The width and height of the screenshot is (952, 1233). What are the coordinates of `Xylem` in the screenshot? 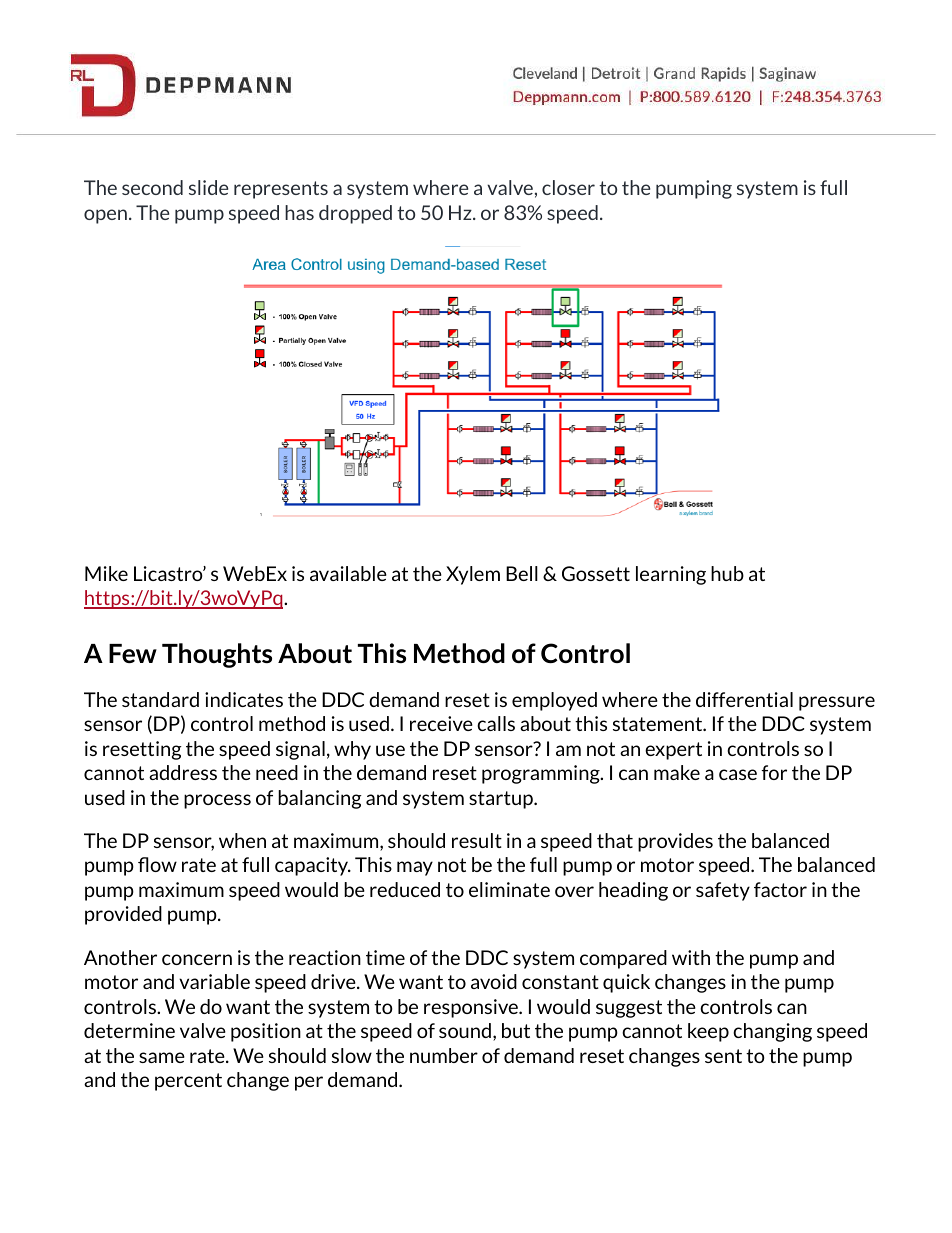 It's located at (473, 575).
